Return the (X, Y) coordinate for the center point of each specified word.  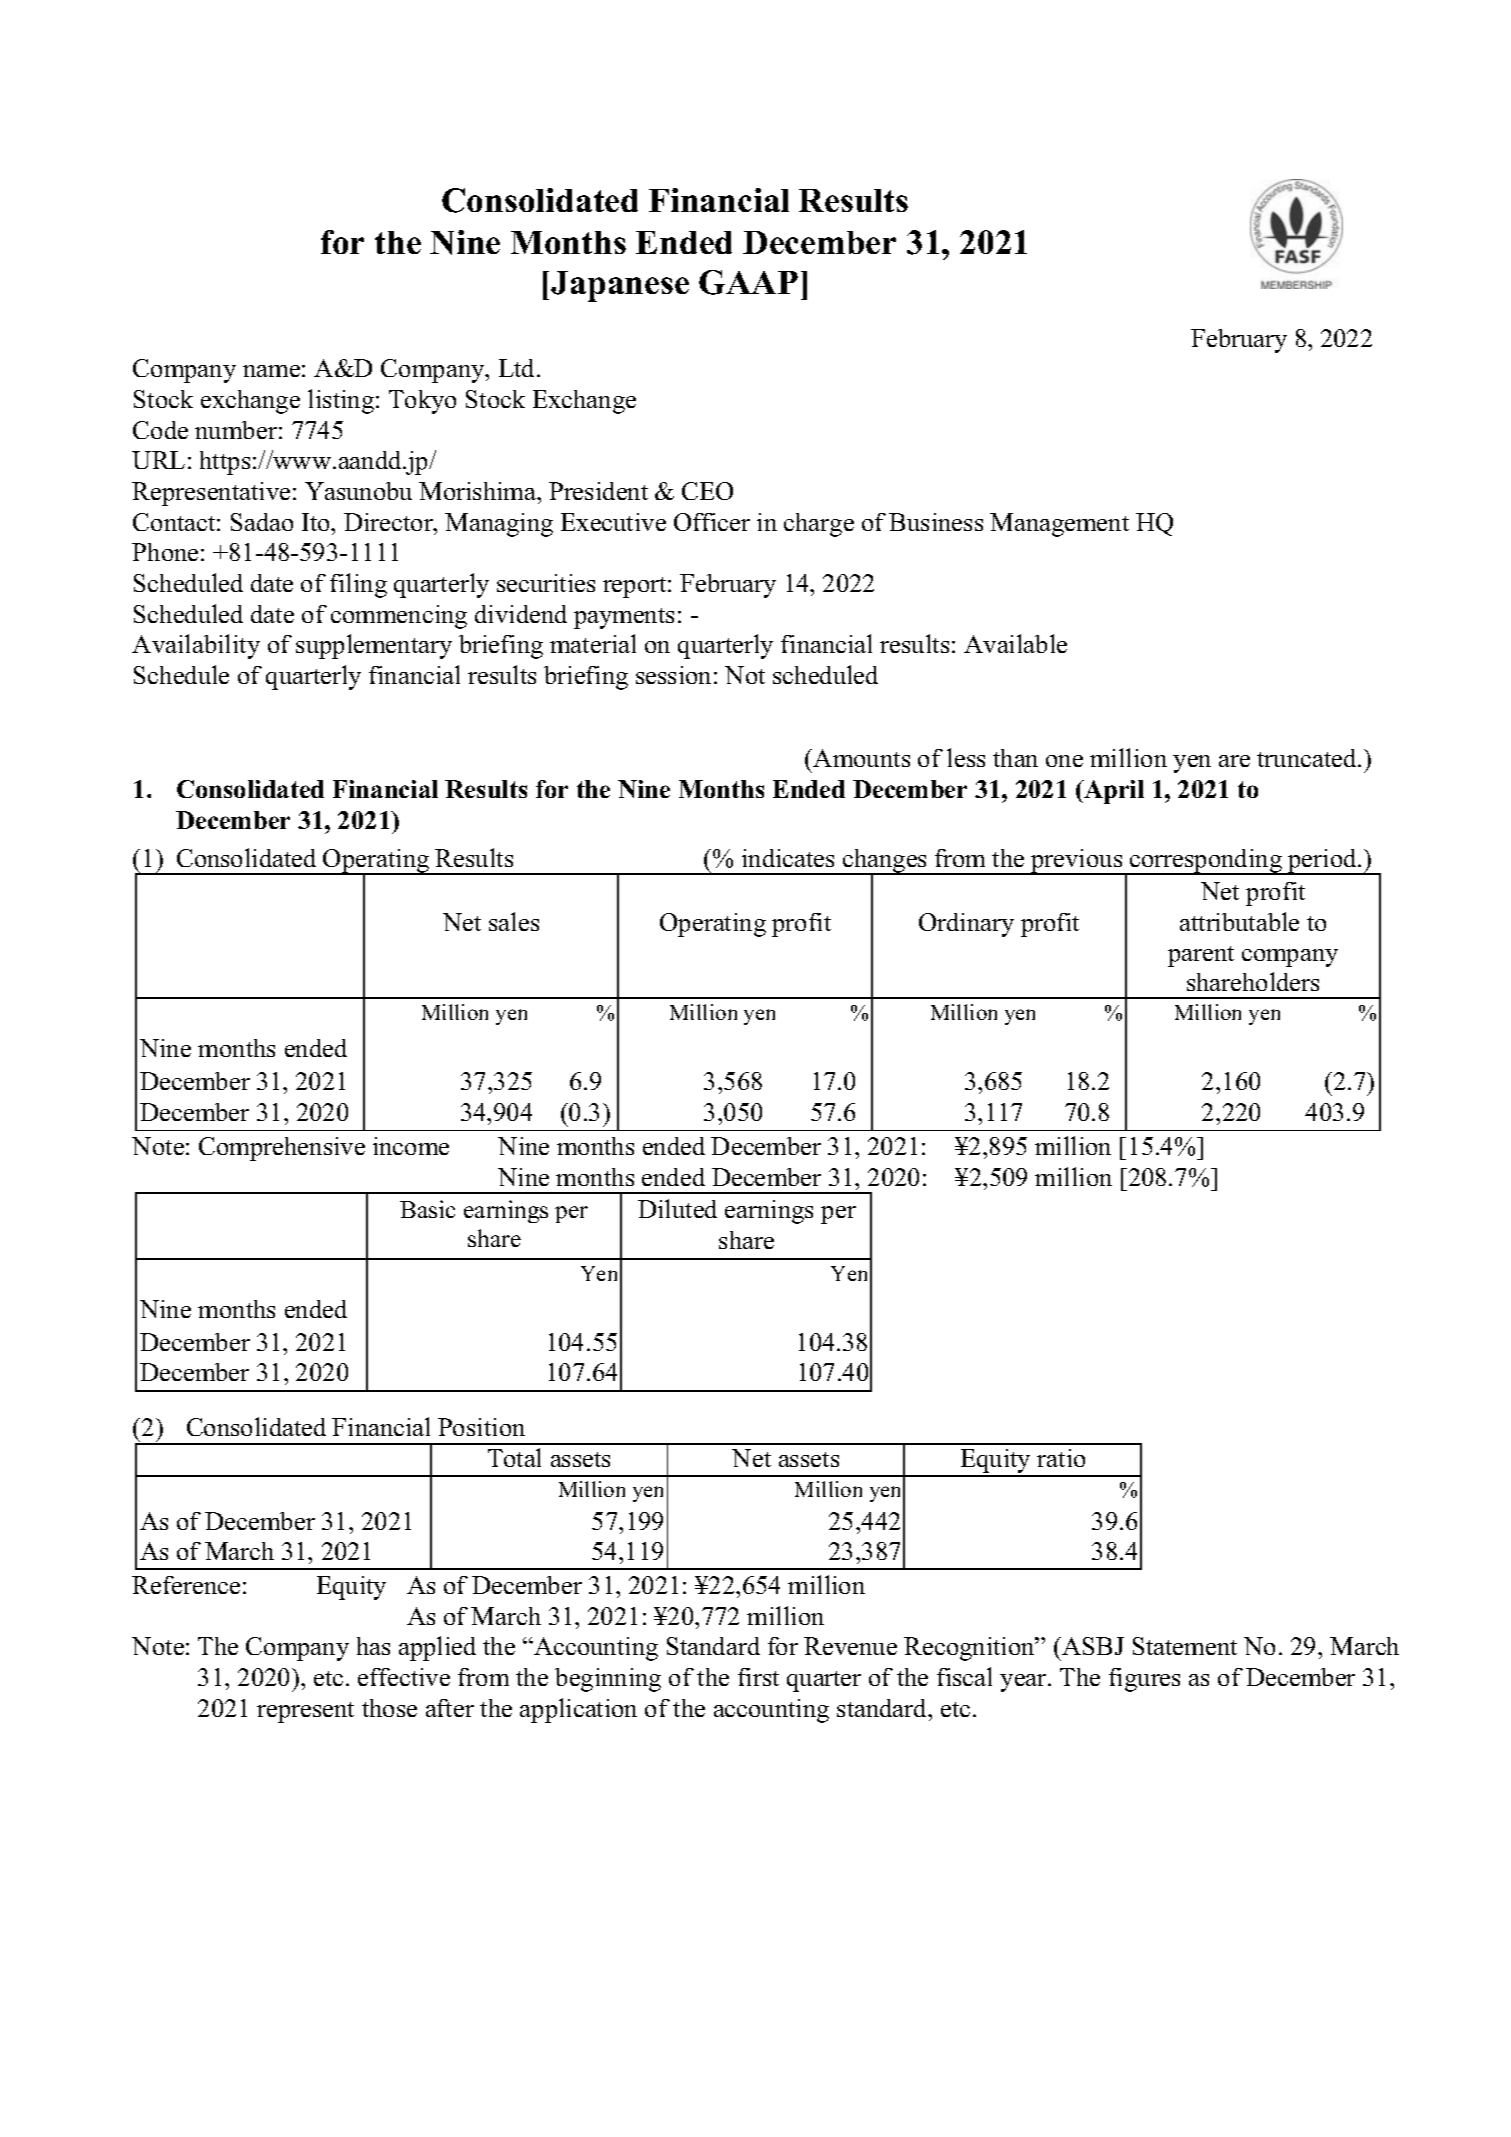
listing (341, 401)
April (1113, 792)
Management (1059, 525)
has (373, 1646)
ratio (1061, 1458)
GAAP (748, 282)
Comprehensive (282, 1149)
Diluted (677, 1208)
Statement (1185, 1646)
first (758, 1677)
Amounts (861, 758)
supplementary (374, 646)
